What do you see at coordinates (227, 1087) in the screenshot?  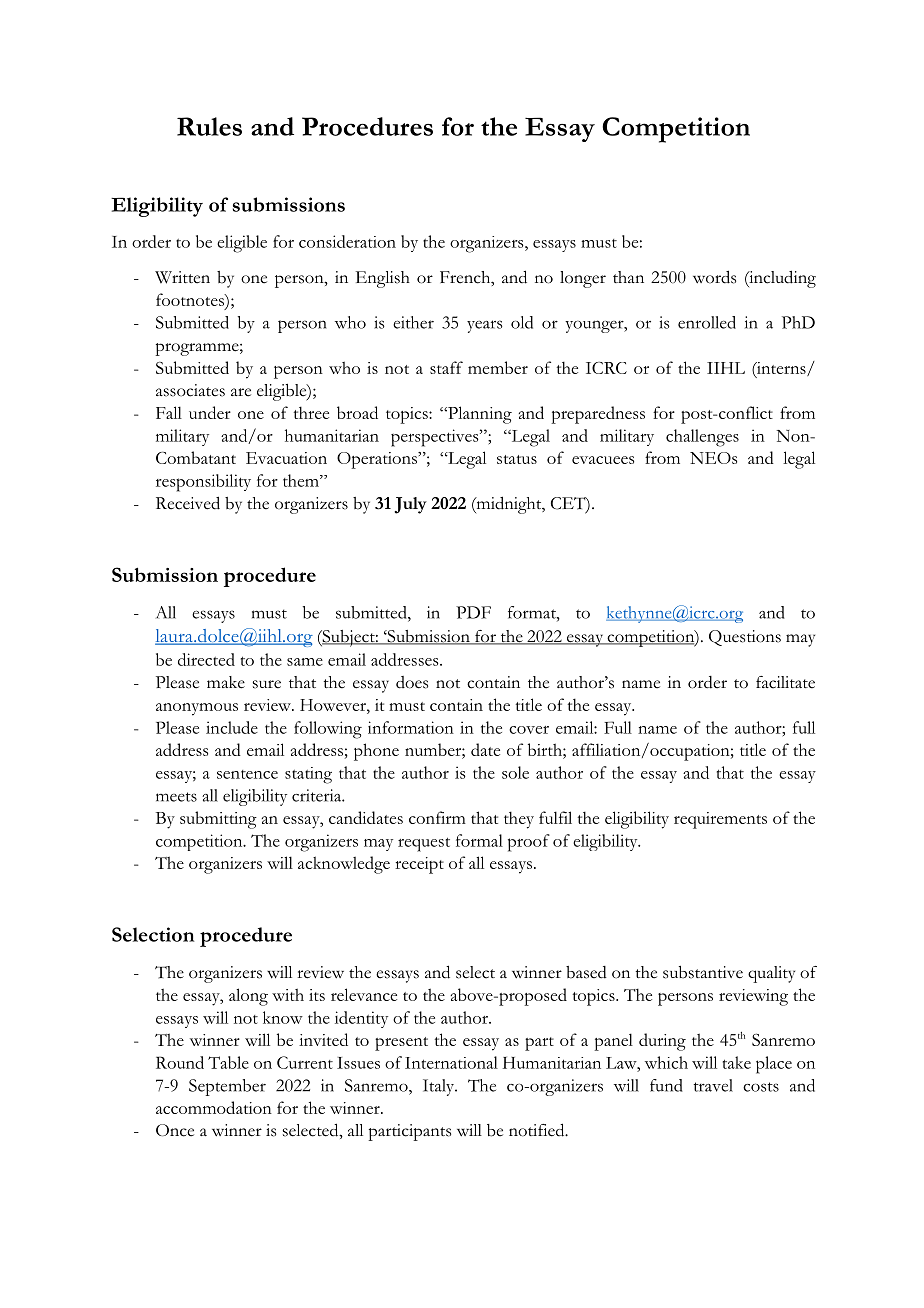 I see `September` at bounding box center [227, 1087].
